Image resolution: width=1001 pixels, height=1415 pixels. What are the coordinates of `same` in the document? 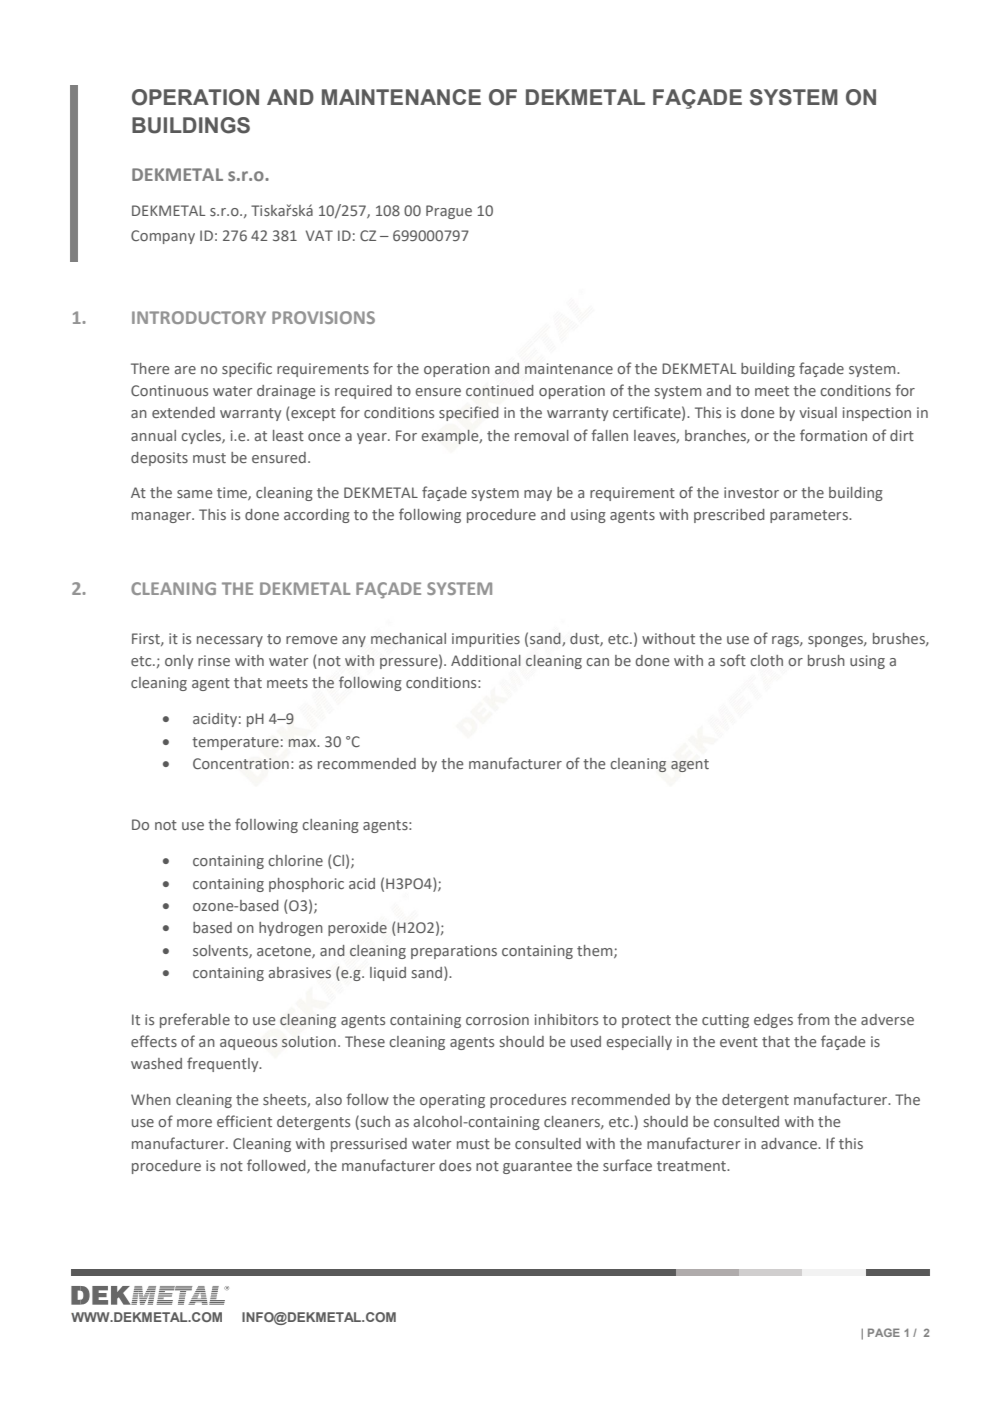 It's located at (194, 494).
